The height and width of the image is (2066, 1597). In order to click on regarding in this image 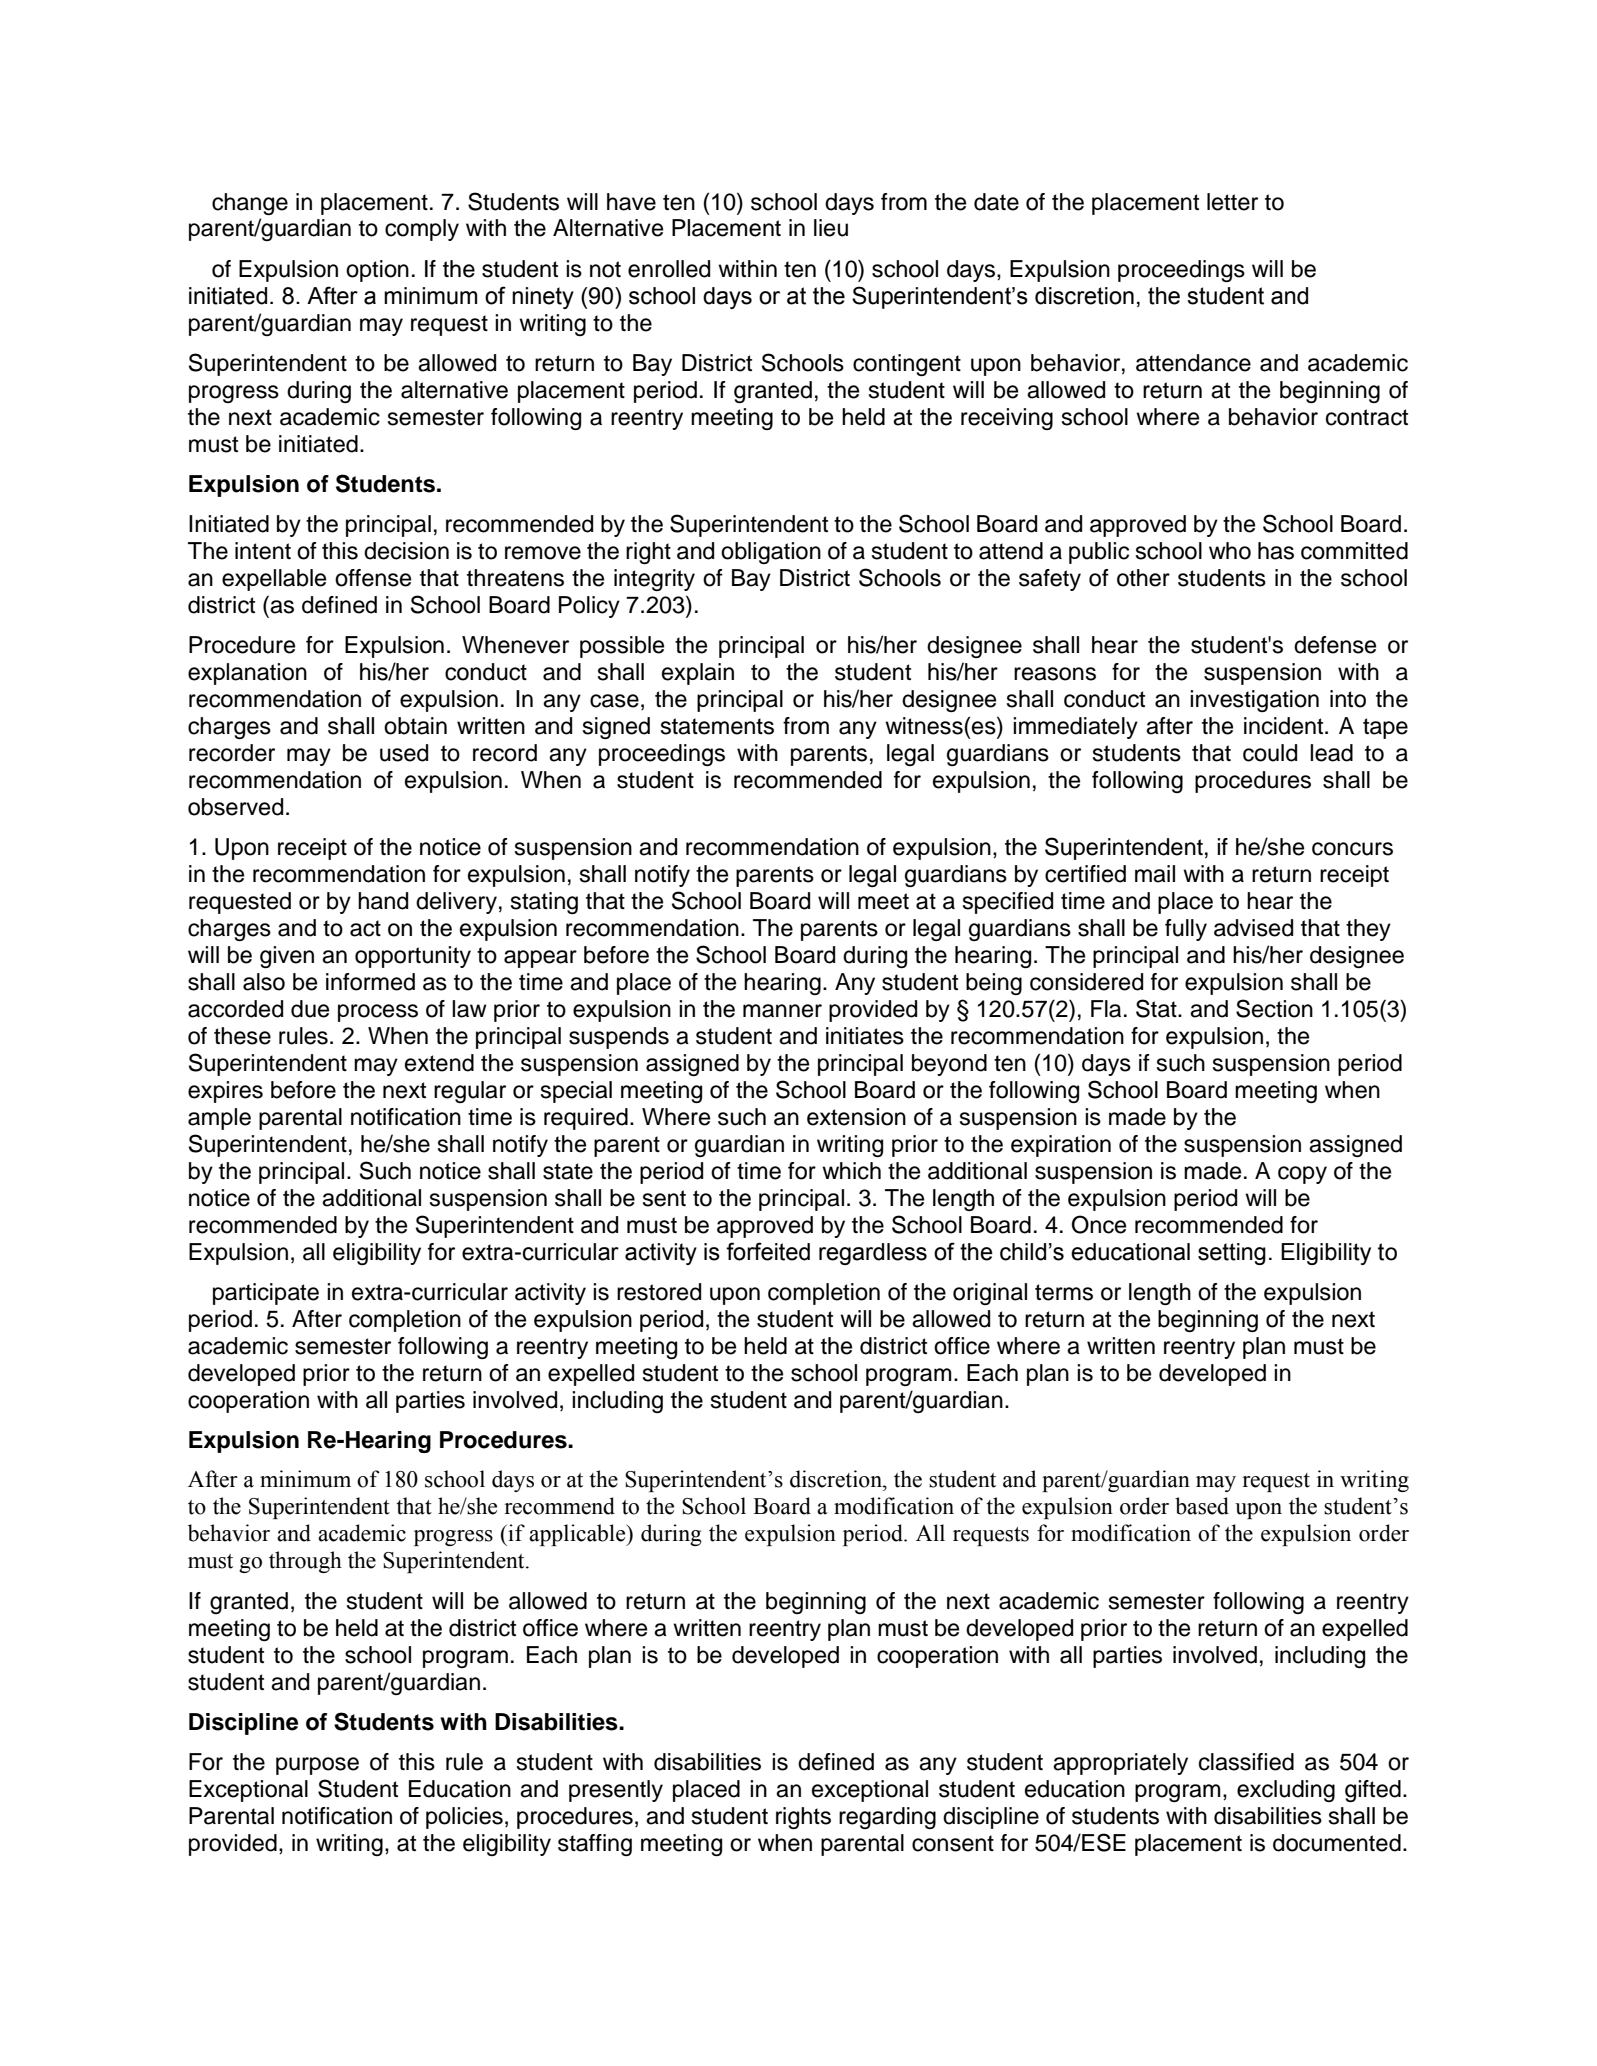, I will do `click(887, 1818)`.
